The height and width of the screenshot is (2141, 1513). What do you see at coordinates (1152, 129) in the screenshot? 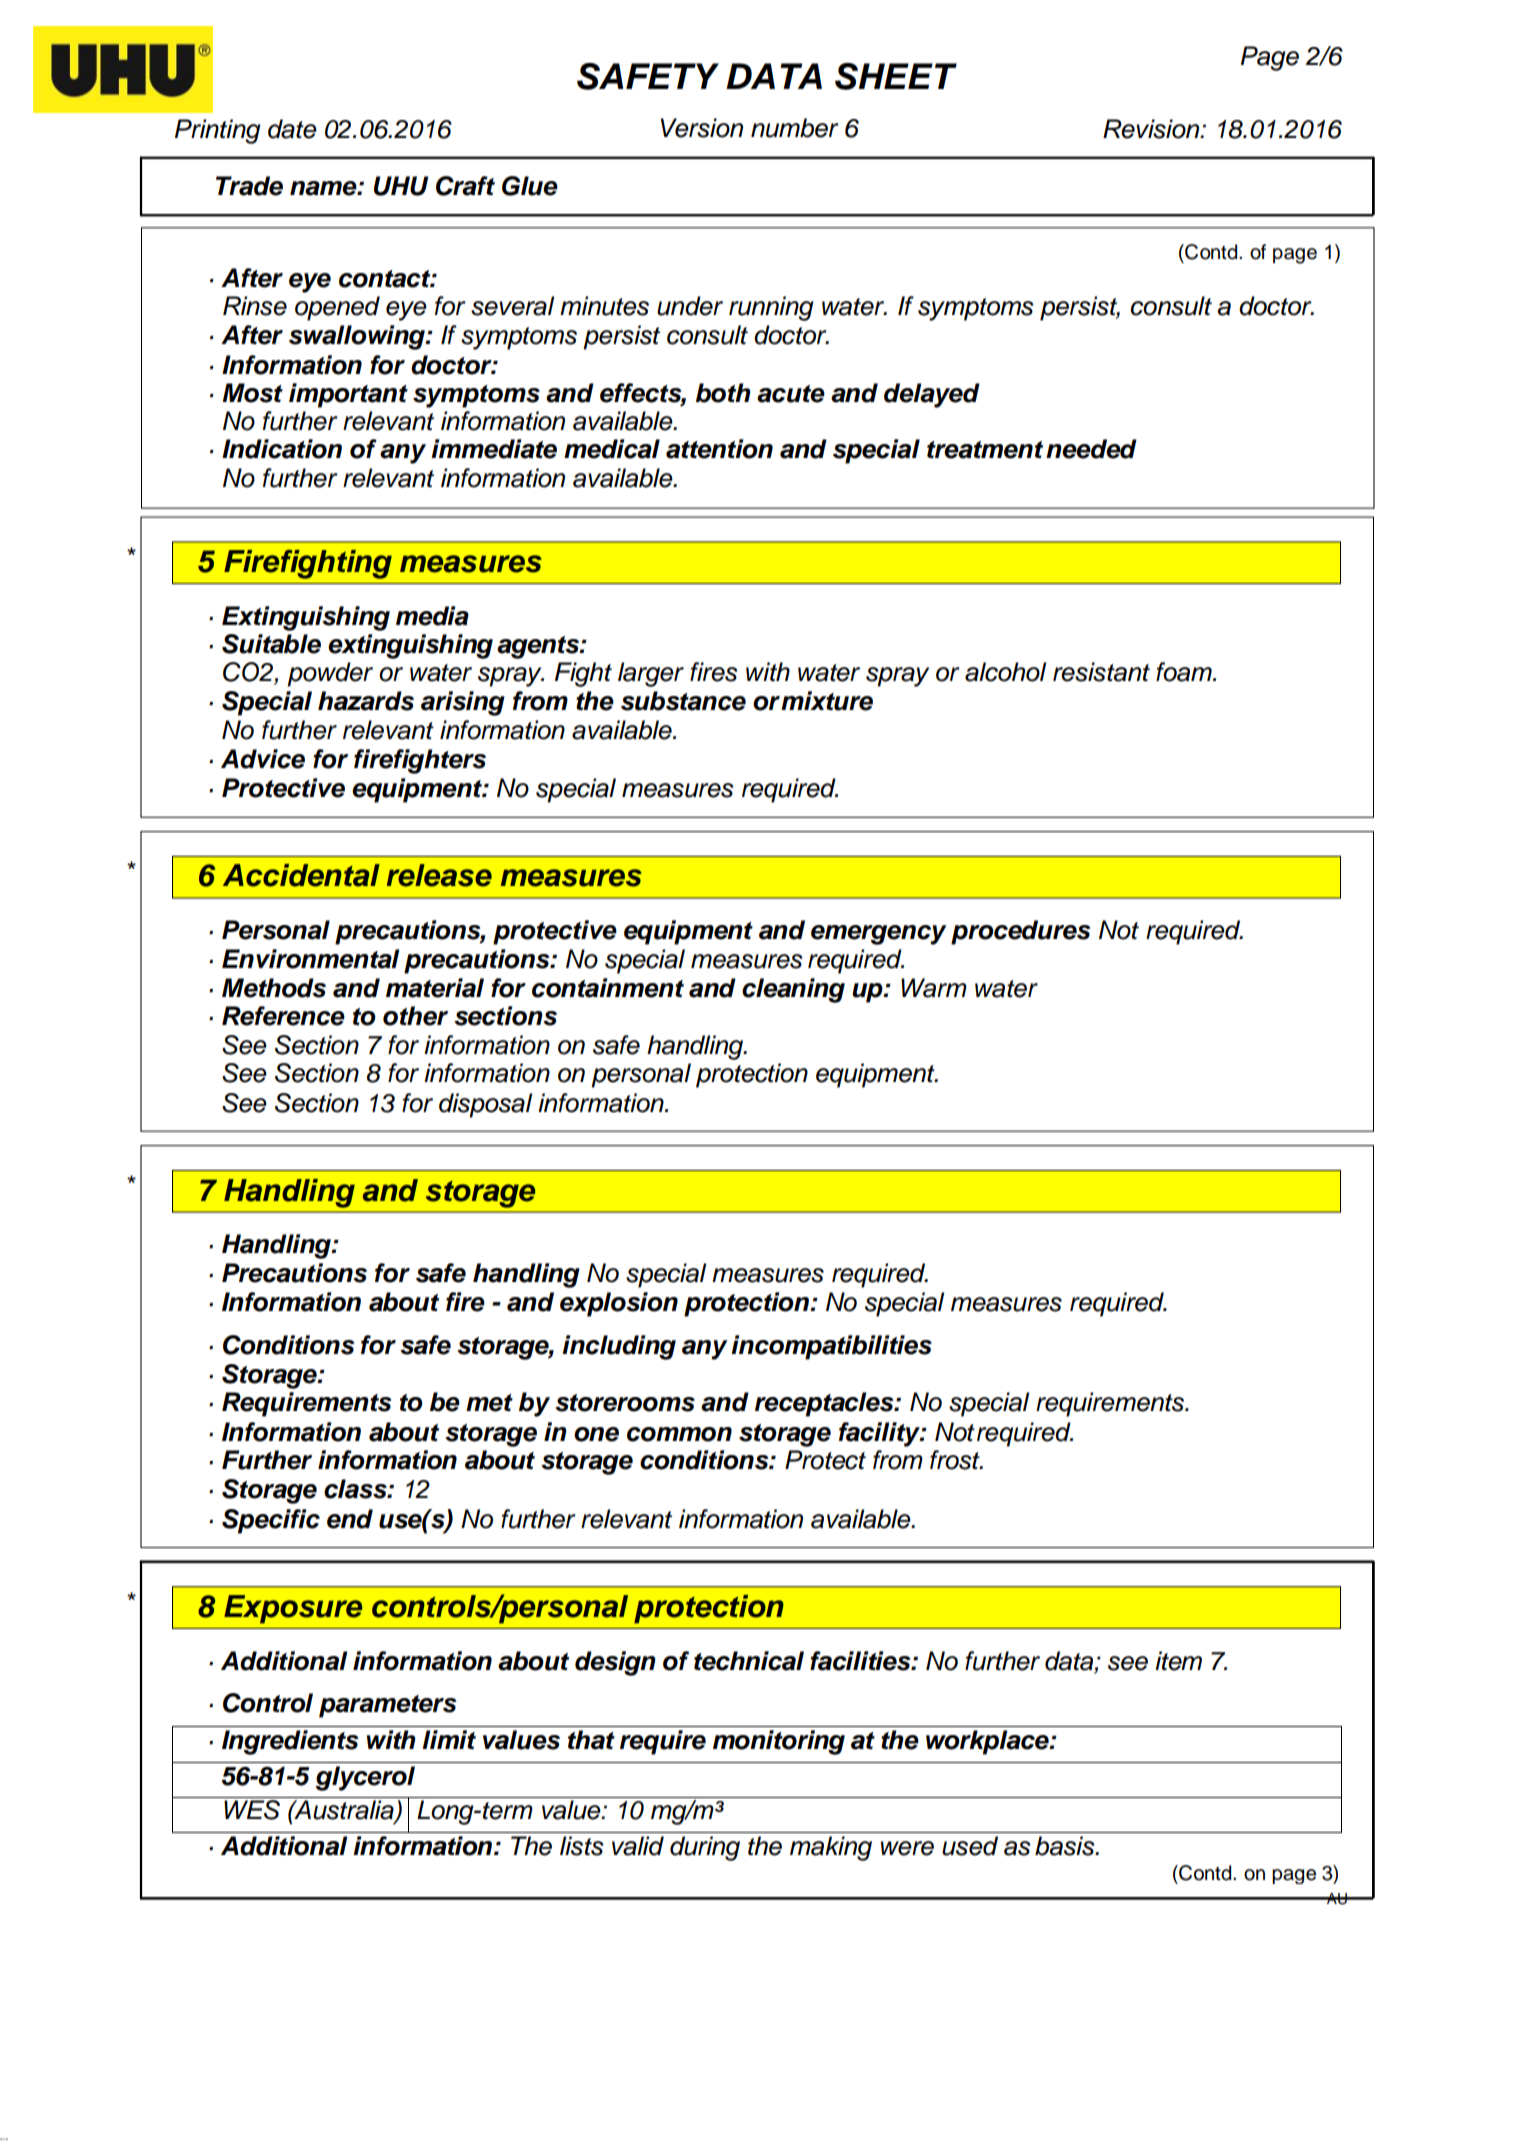
I see `Revision` at bounding box center [1152, 129].
